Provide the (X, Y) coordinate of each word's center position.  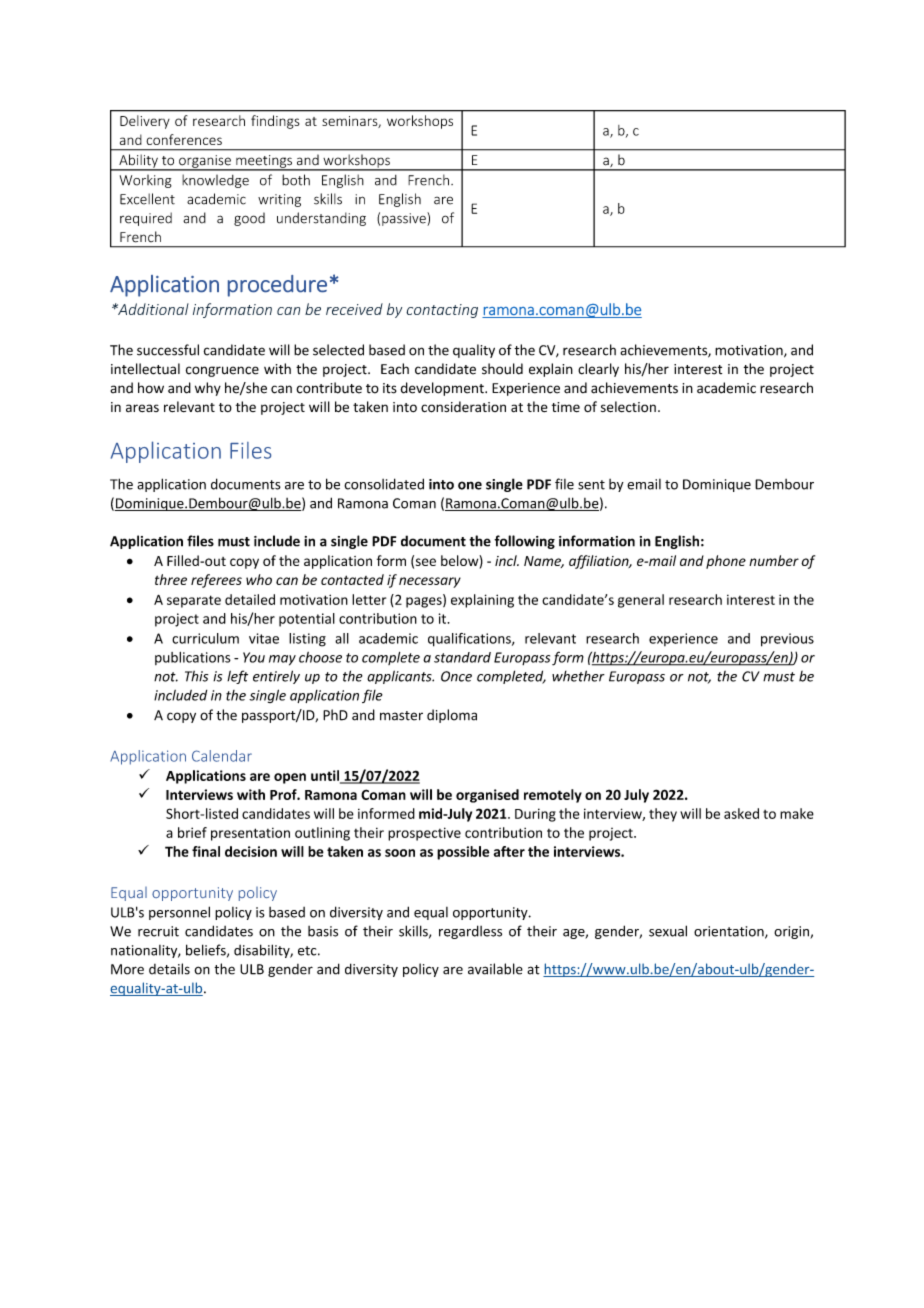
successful (168, 350)
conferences (184, 139)
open (290, 778)
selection (628, 407)
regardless (470, 932)
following (524, 542)
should (502, 369)
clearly (598, 370)
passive (405, 219)
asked (741, 813)
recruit (158, 931)
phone (726, 562)
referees (216, 581)
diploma (452, 716)
